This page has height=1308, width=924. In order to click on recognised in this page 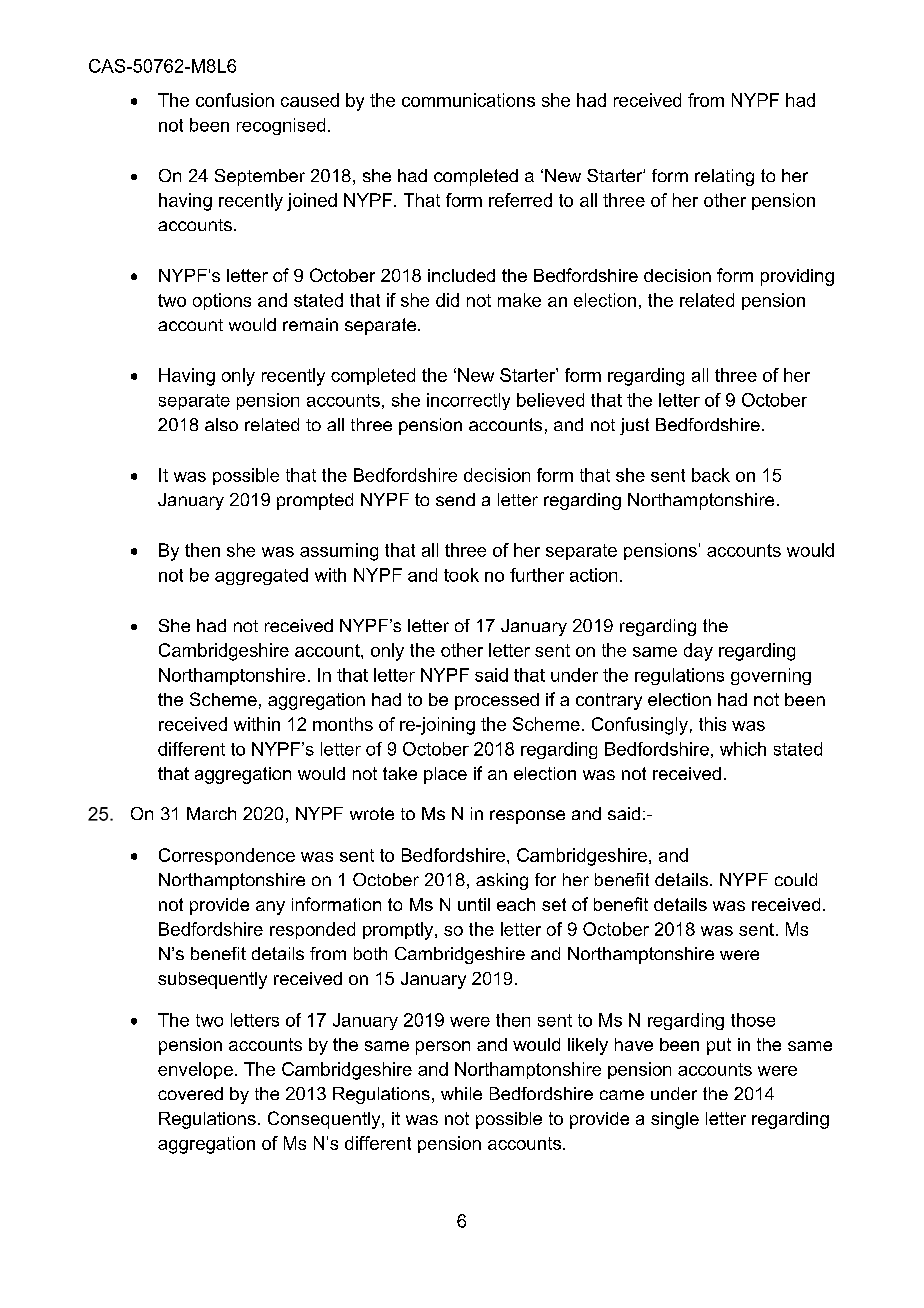, I will do `click(281, 126)`.
